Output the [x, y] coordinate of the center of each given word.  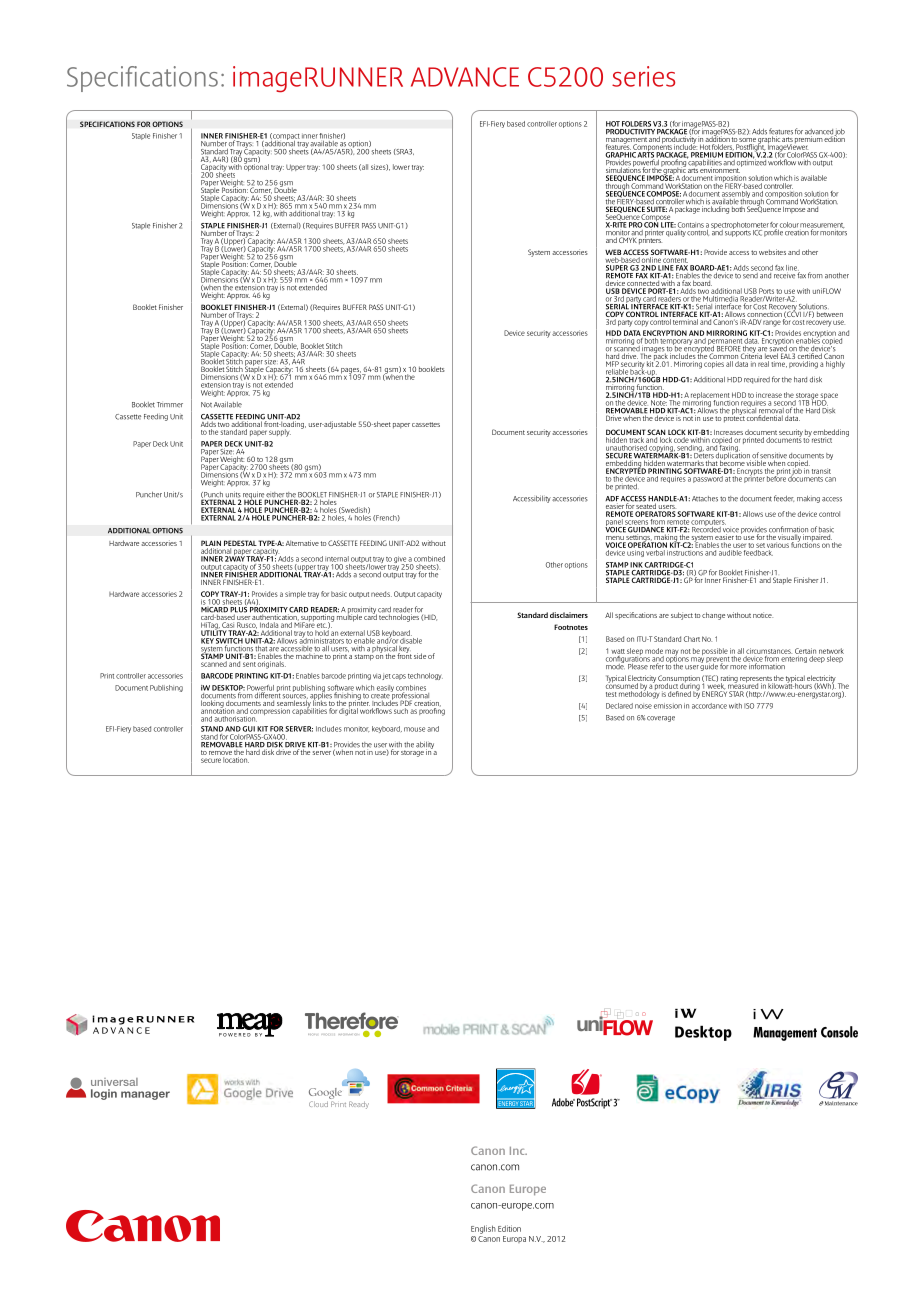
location [236, 760]
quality [676, 232]
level [771, 356]
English [483, 1229]
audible [730, 551]
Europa [514, 1239]
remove [220, 753]
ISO [749, 706]
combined [429, 559]
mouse [414, 729]
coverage [661, 719]
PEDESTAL [240, 544]
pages [350, 372]
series [643, 76]
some [748, 141]
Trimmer [170, 405]
